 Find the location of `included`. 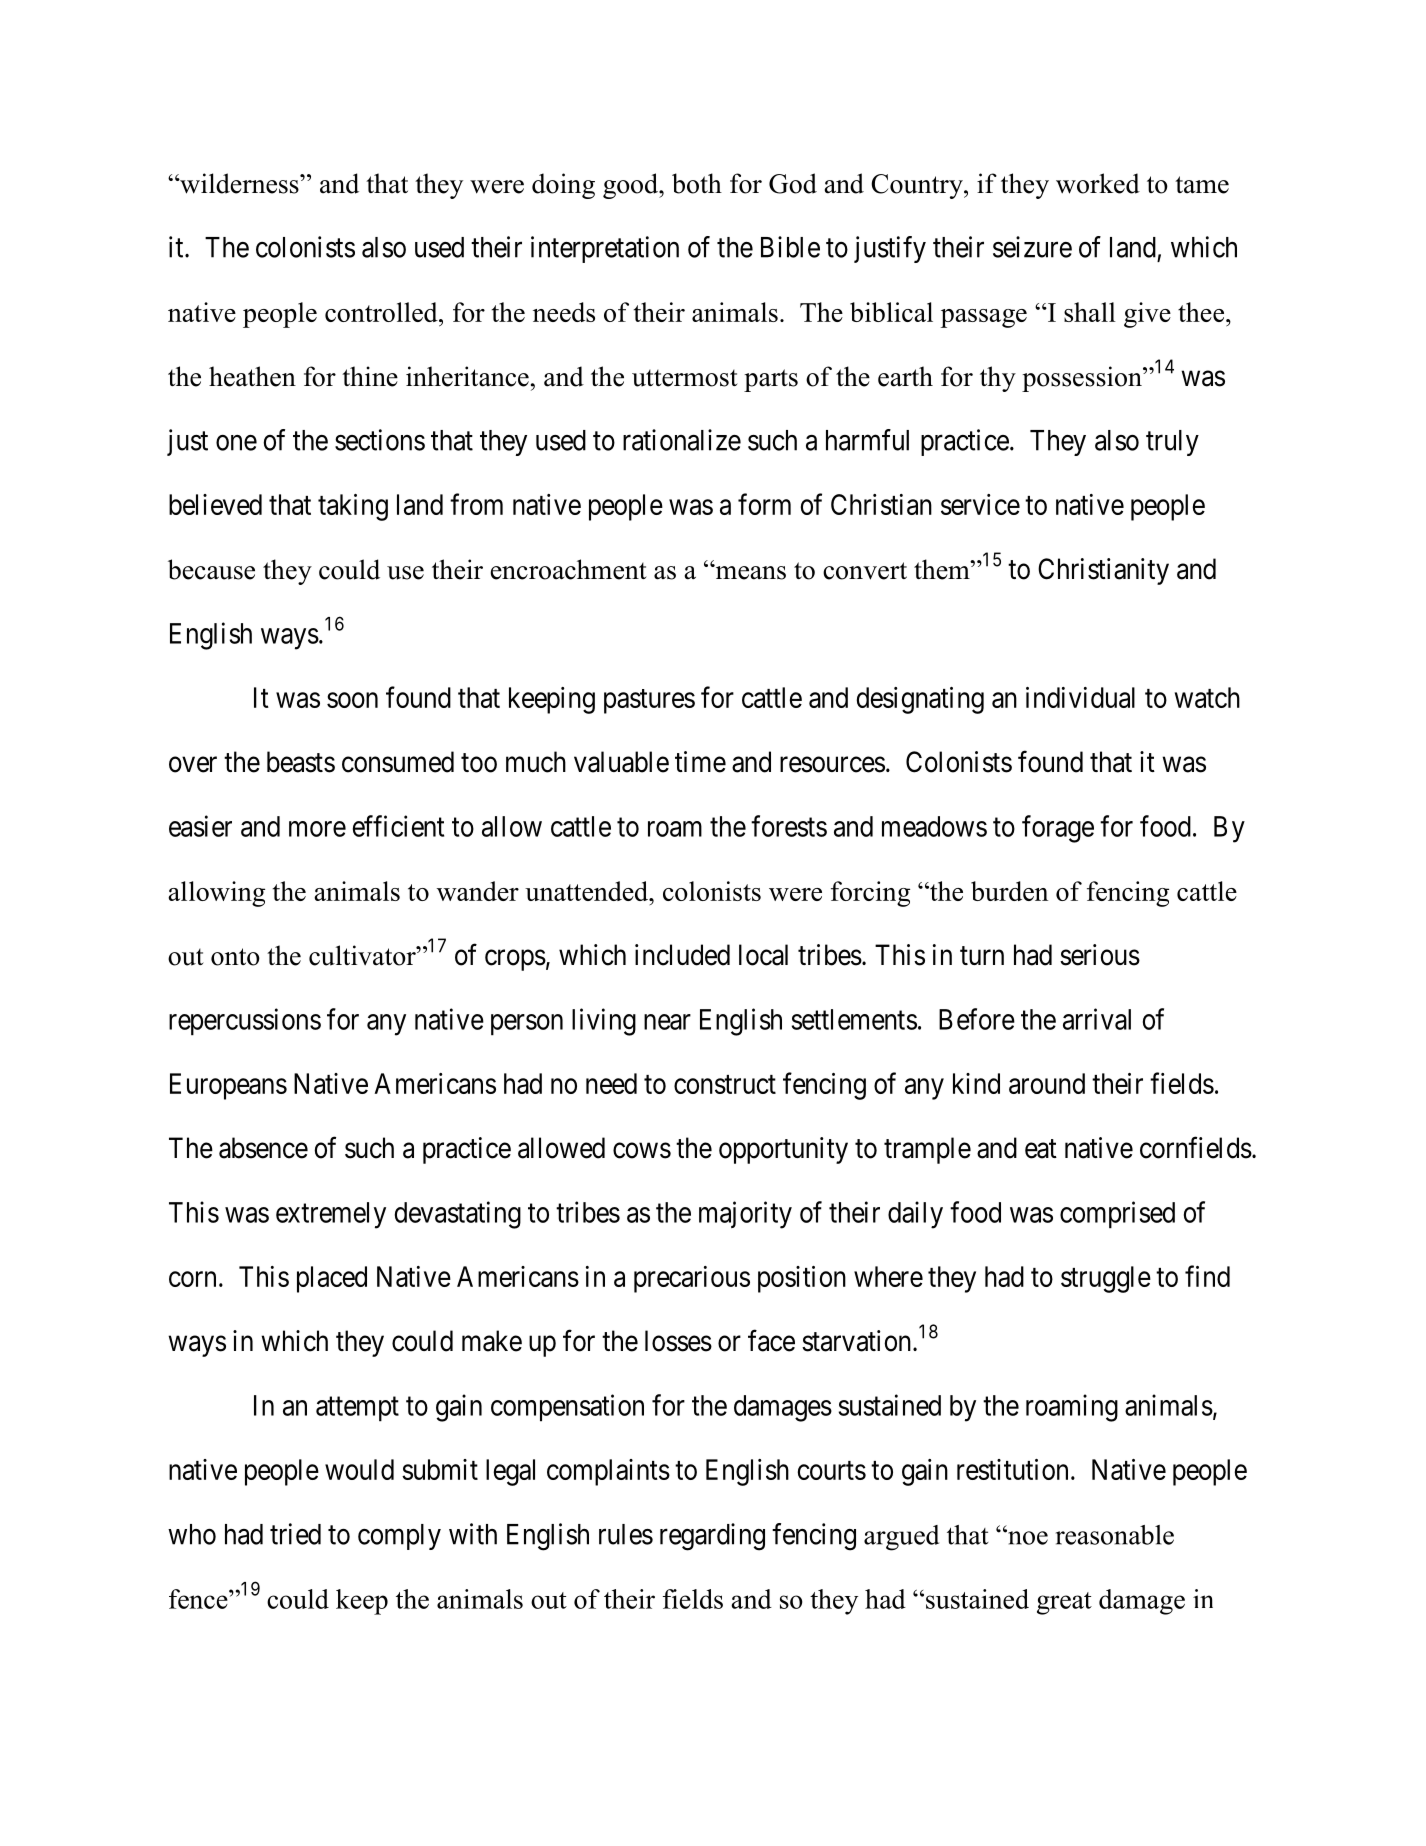

included is located at coordinates (682, 955).
